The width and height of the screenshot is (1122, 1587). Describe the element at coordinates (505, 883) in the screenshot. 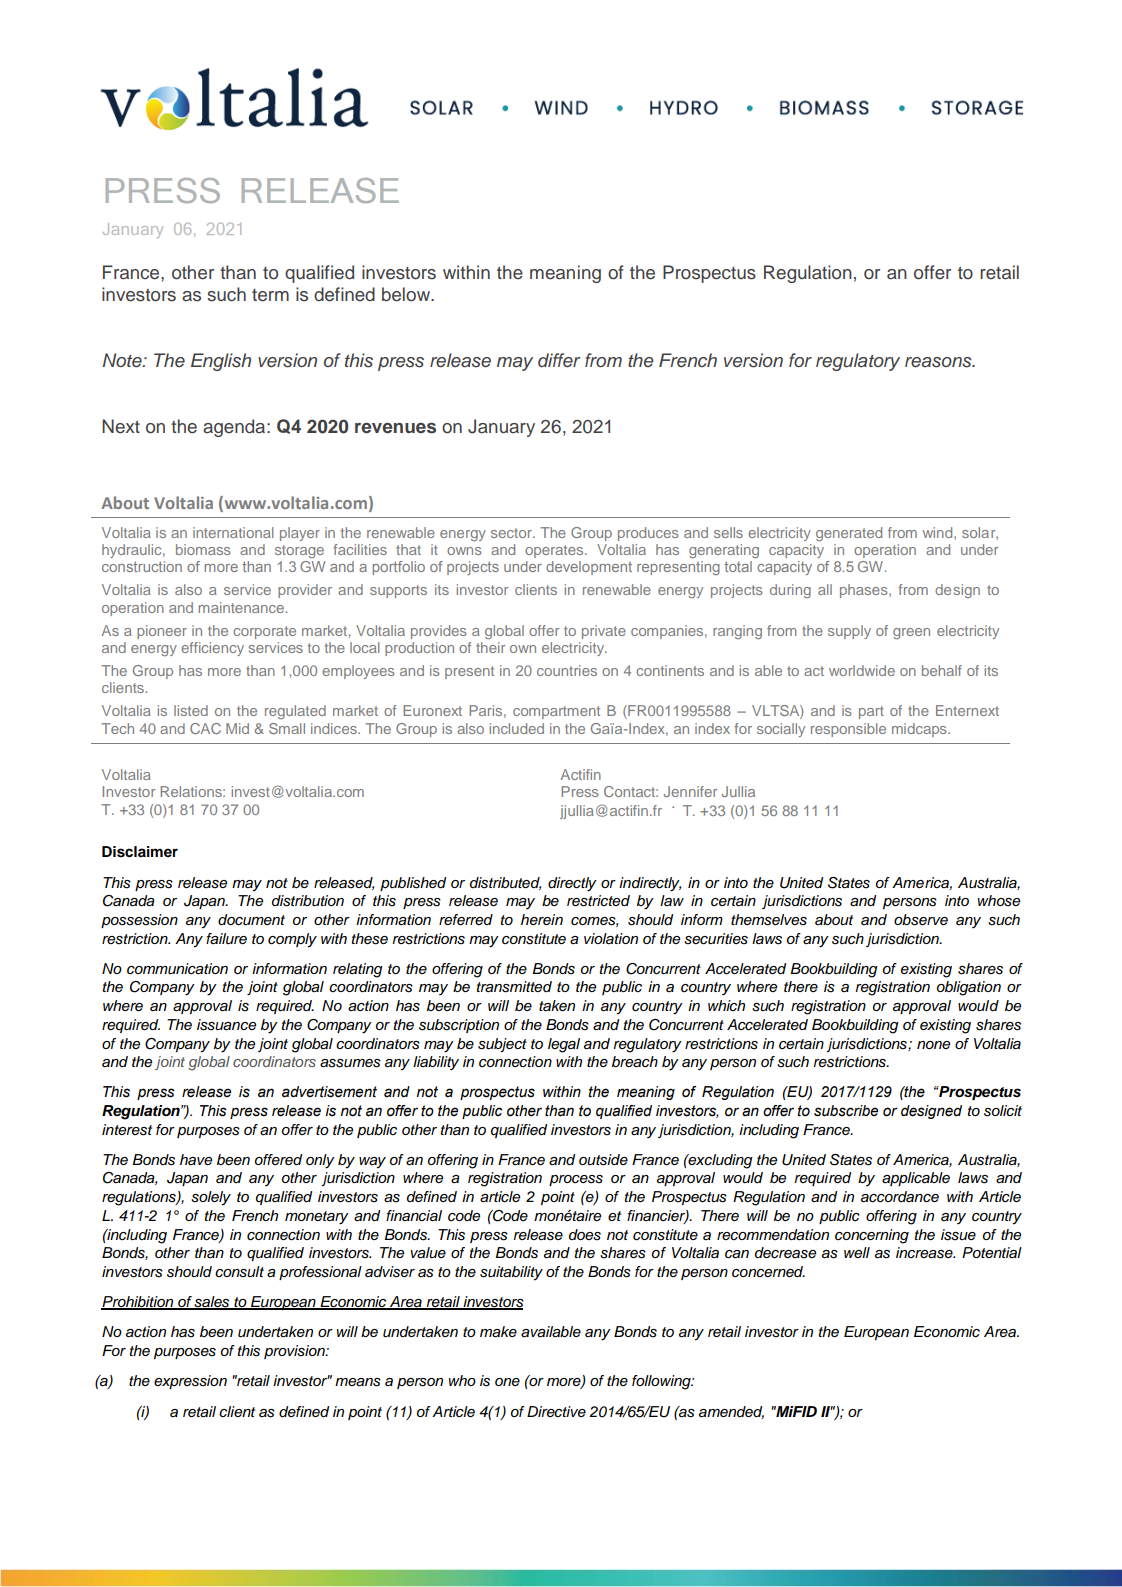

I see `distributed` at that location.
